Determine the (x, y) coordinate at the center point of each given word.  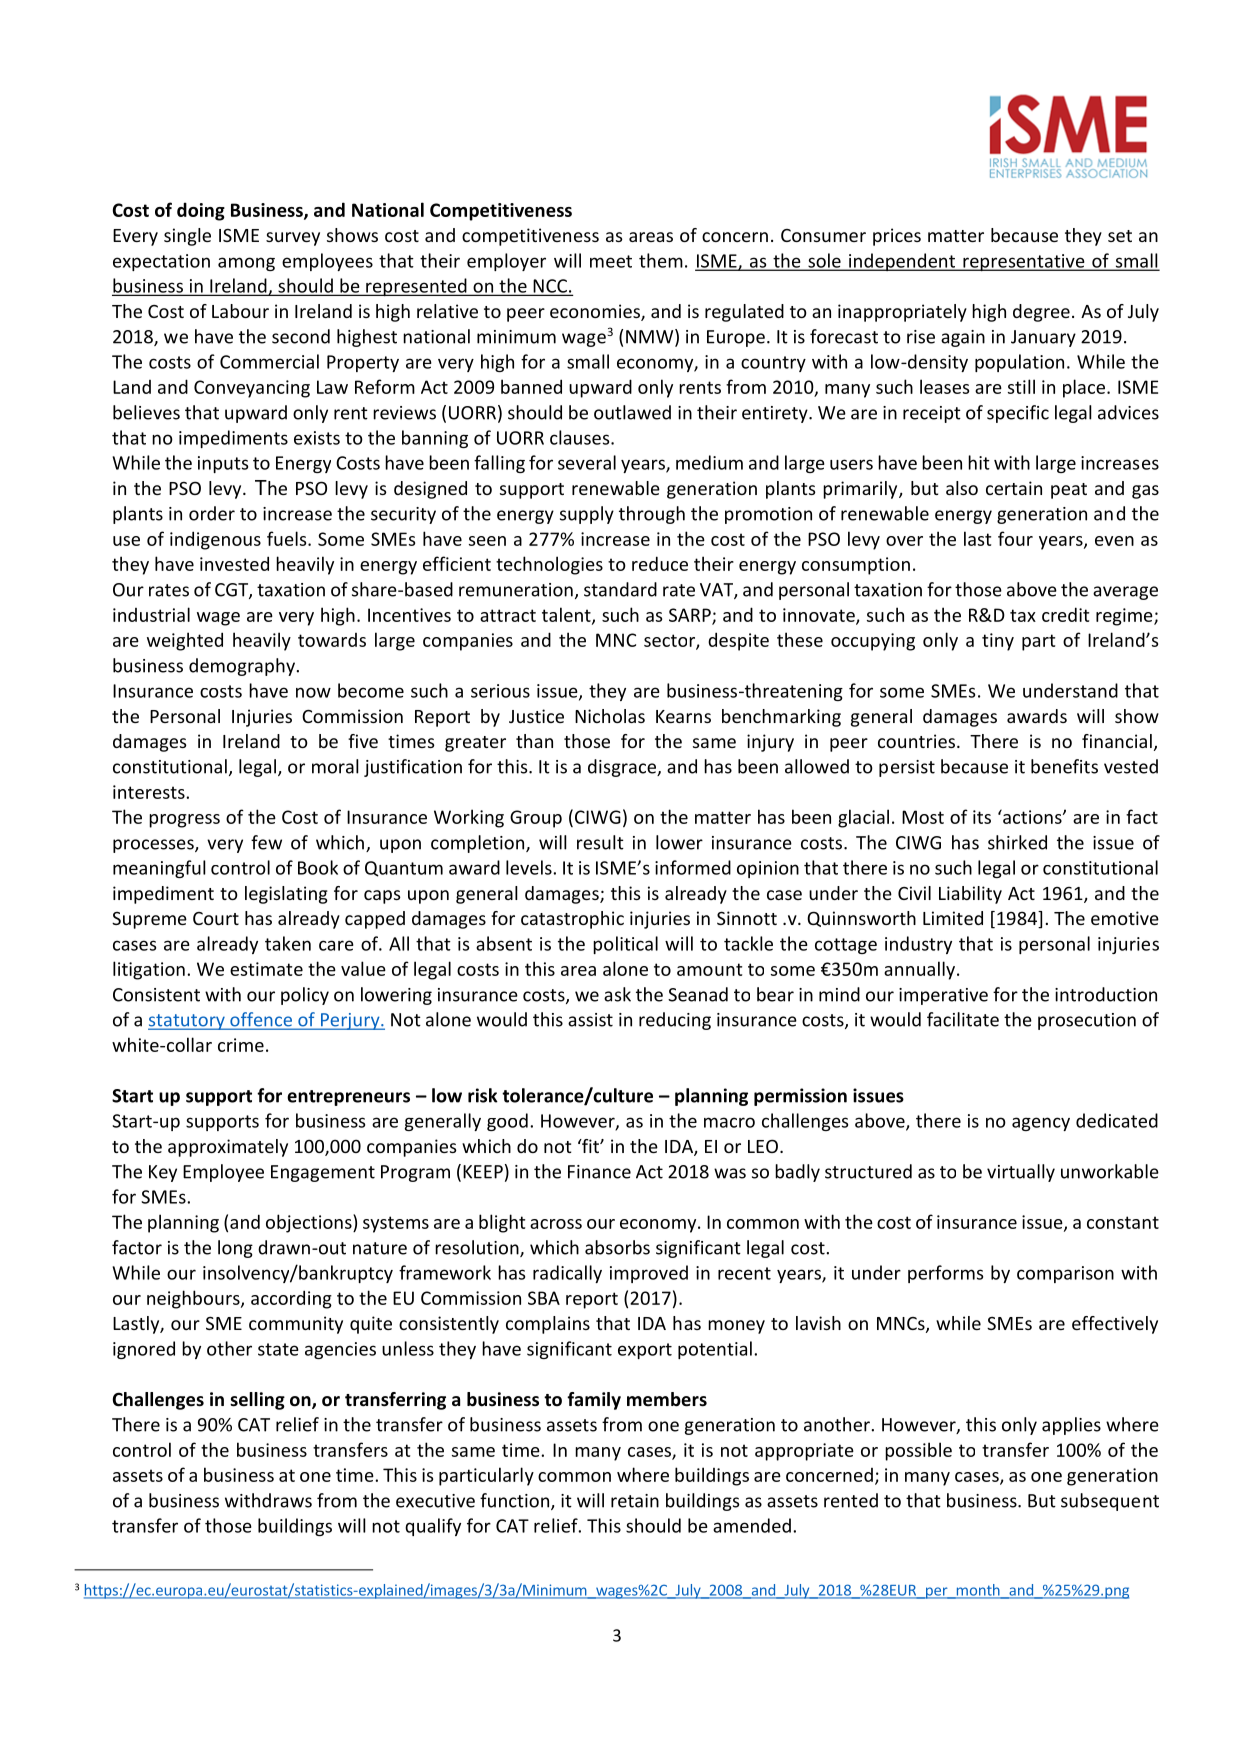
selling (257, 1401)
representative (1024, 262)
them (661, 260)
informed (693, 867)
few (266, 842)
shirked (1017, 842)
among (246, 264)
